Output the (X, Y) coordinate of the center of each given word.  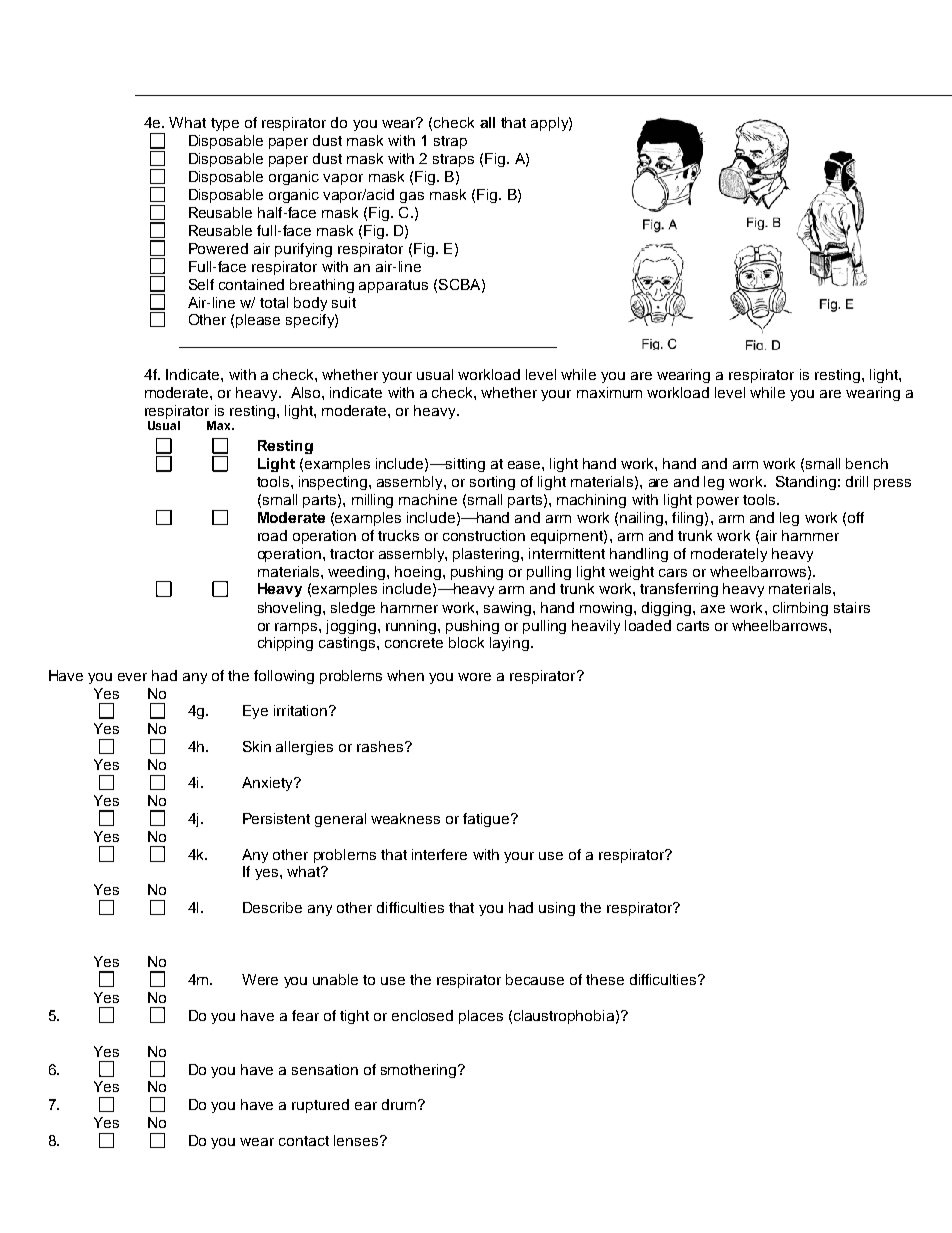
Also (307, 392)
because (535, 979)
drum (399, 1104)
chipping (285, 644)
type (225, 124)
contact (304, 1141)
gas (412, 197)
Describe (272, 907)
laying (509, 644)
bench (867, 463)
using (557, 909)
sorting (492, 483)
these (605, 979)
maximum (609, 392)
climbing (800, 609)
